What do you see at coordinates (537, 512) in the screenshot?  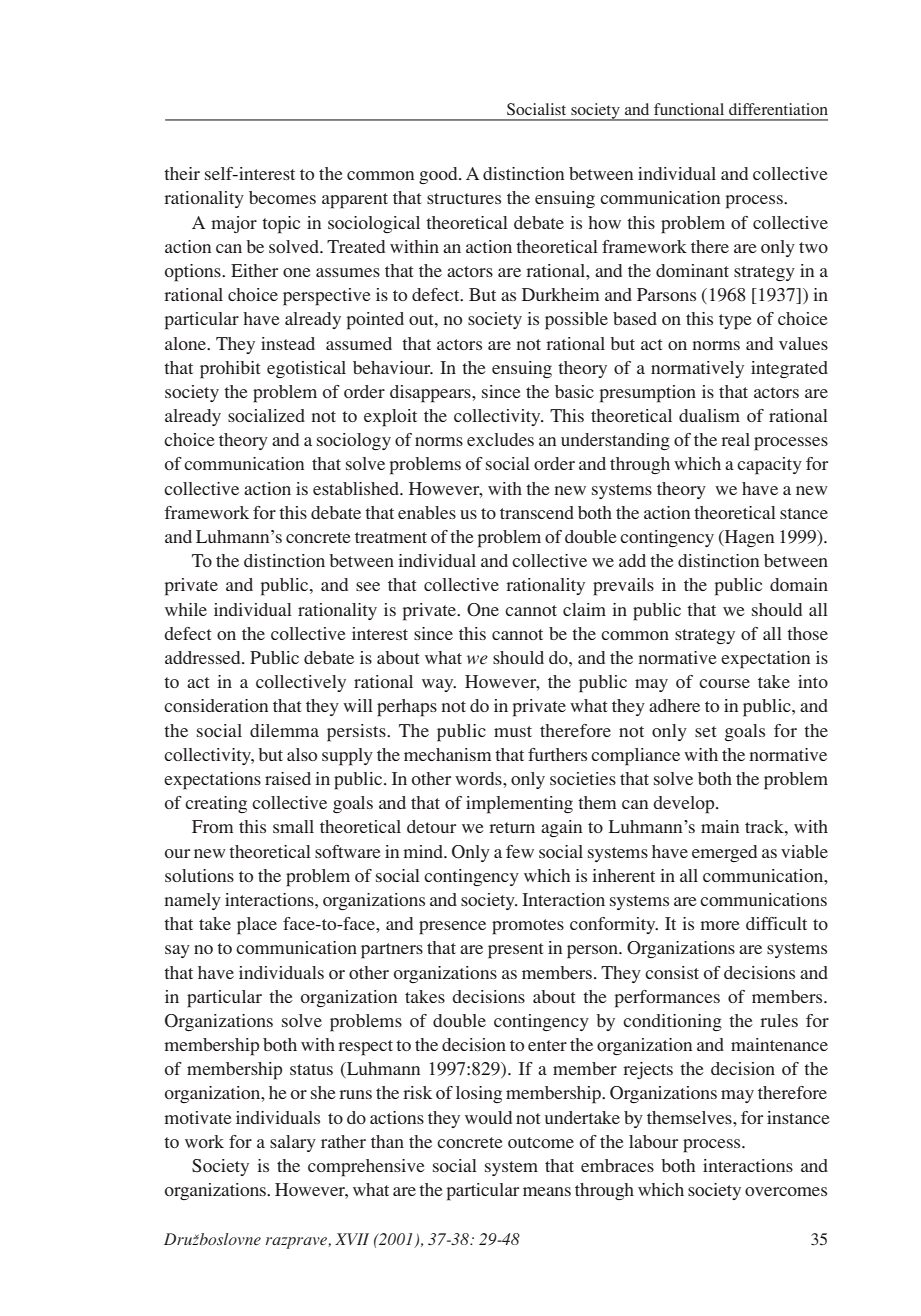 I see `transcend` at bounding box center [537, 512].
